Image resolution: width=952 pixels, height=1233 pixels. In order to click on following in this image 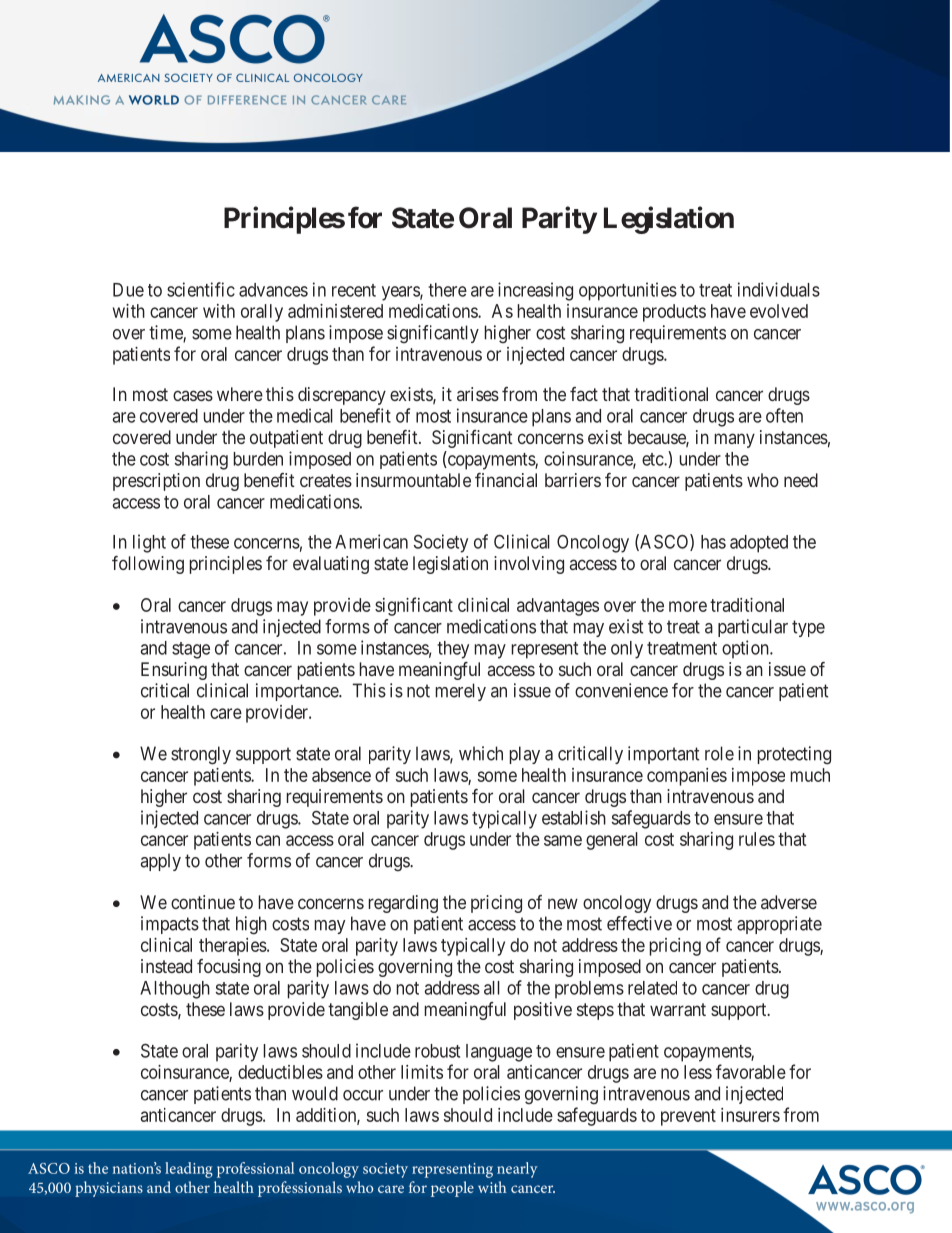, I will do `click(148, 565)`.
